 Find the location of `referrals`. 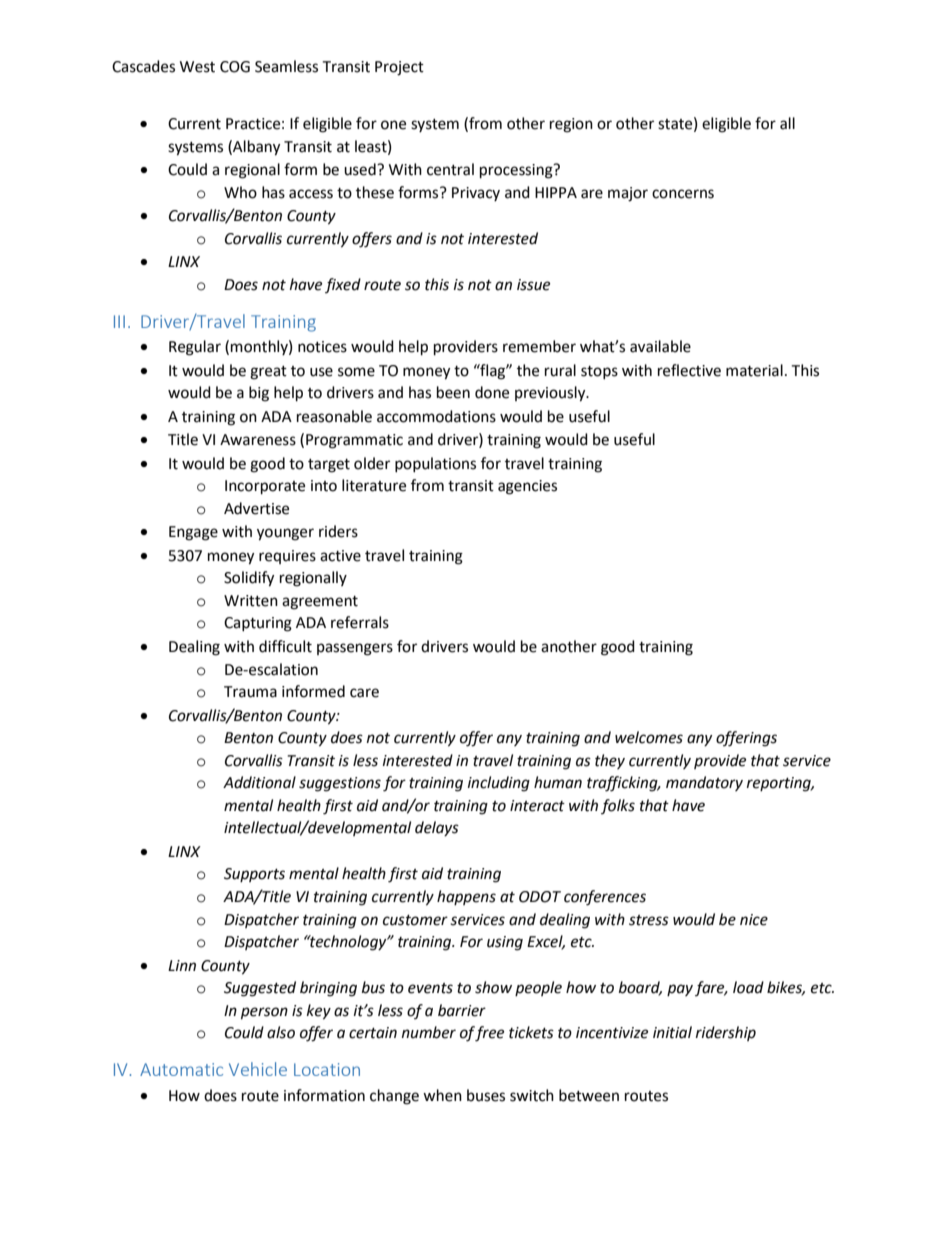

referrals is located at coordinates (360, 622).
